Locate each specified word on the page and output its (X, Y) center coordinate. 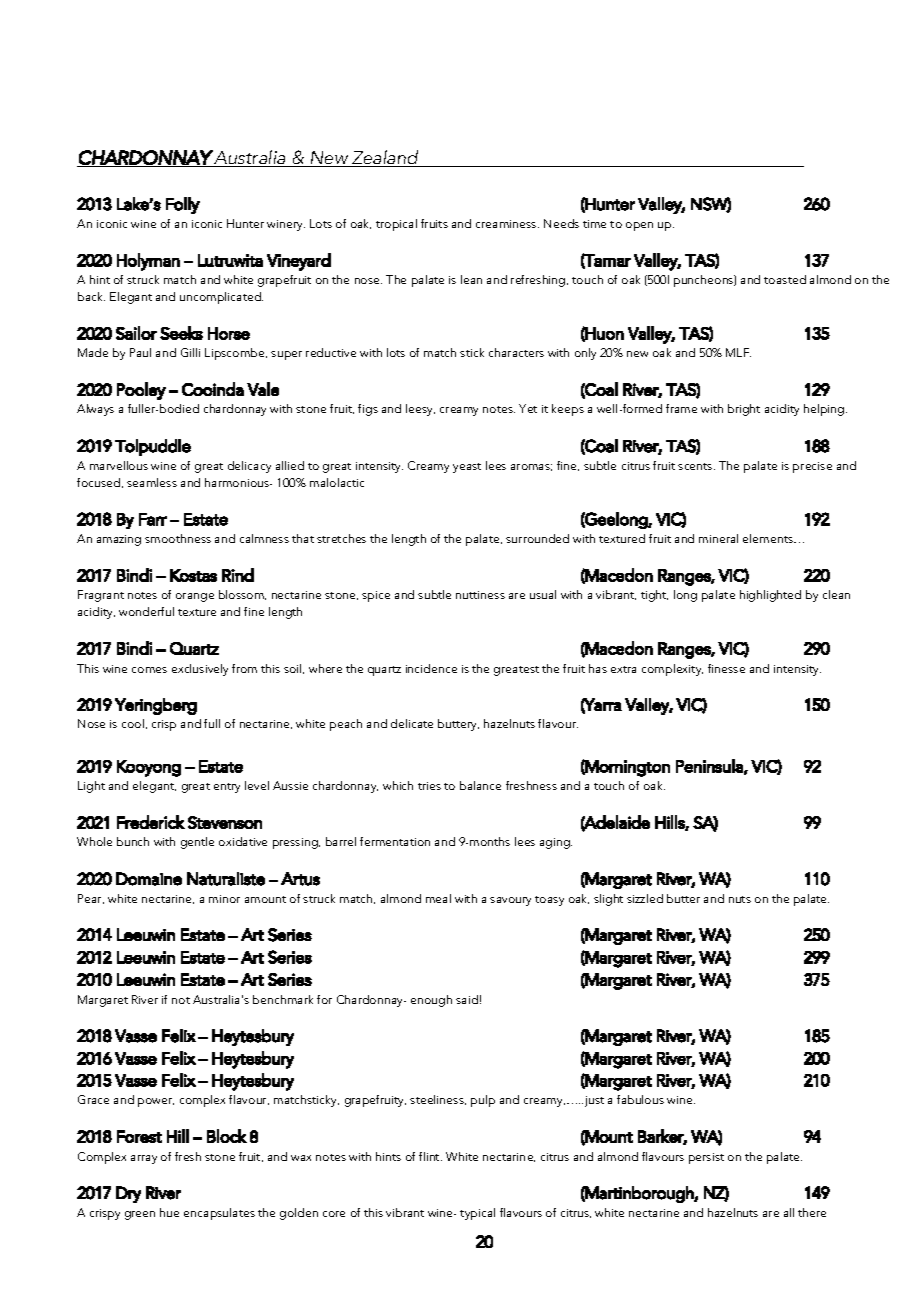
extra (623, 669)
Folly (183, 205)
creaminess (507, 224)
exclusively (200, 670)
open (639, 226)
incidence (431, 668)
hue (169, 1212)
